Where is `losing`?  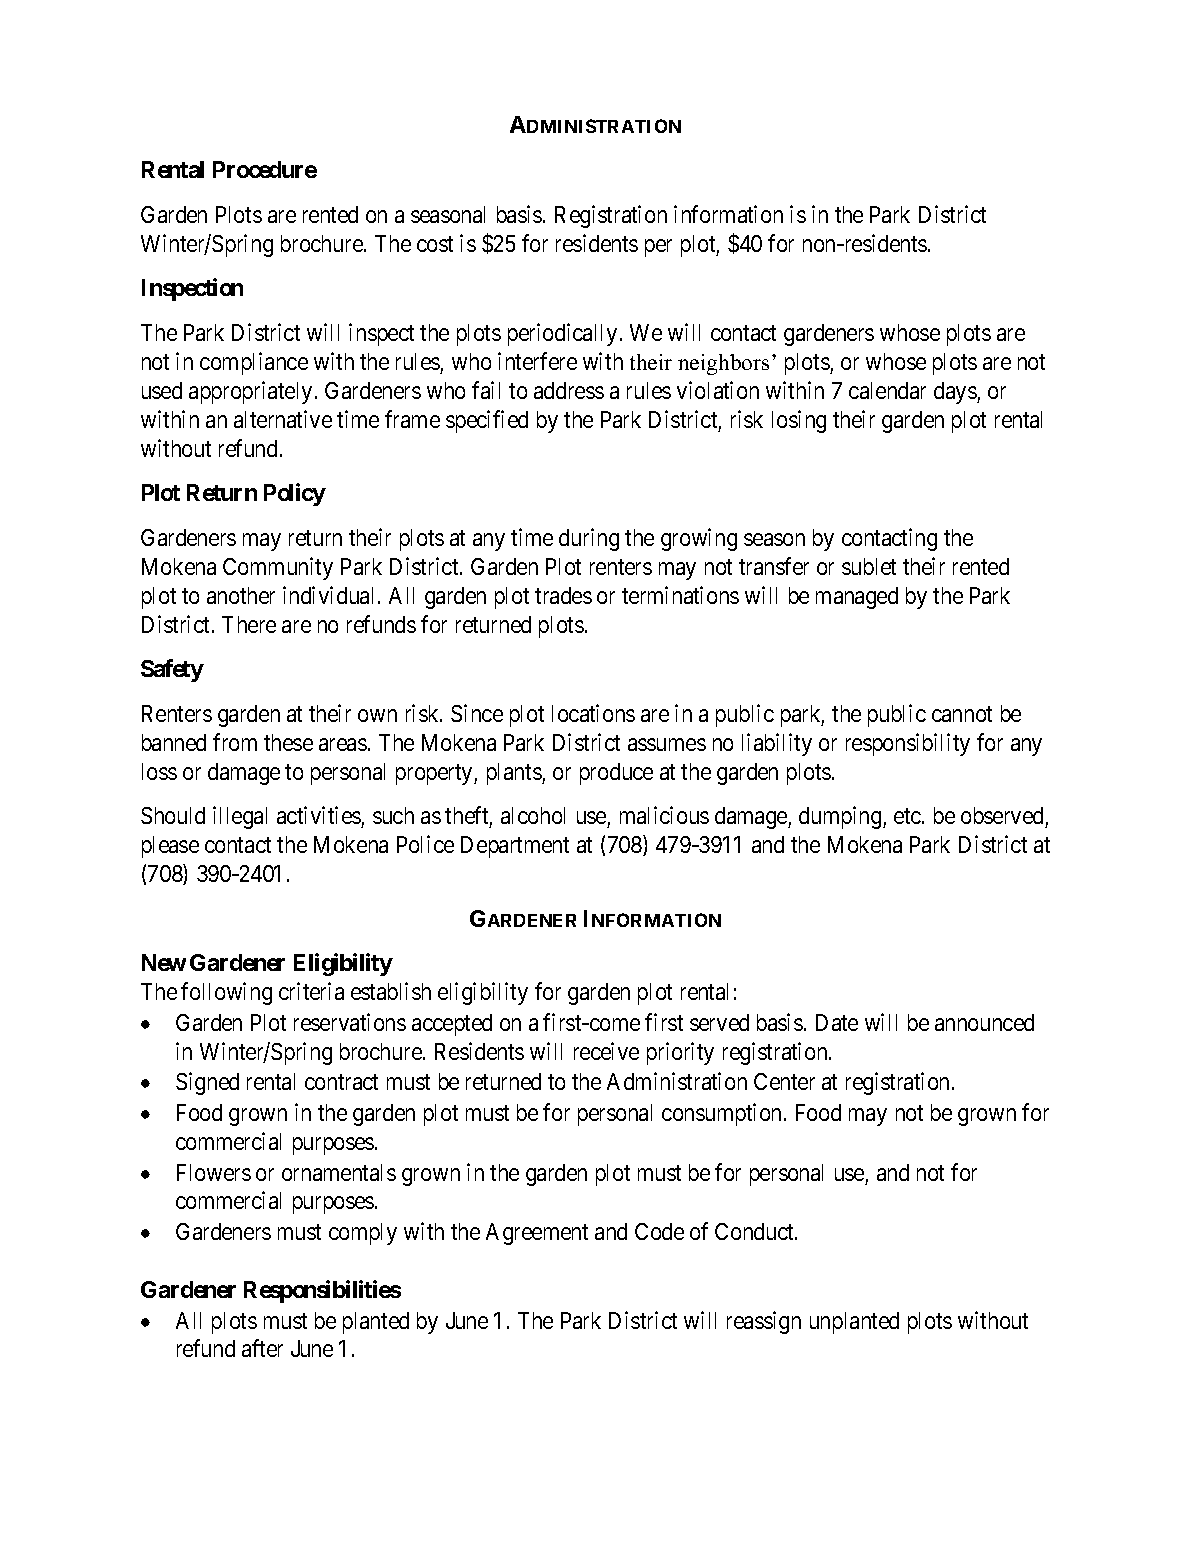
losing is located at coordinates (799, 421).
